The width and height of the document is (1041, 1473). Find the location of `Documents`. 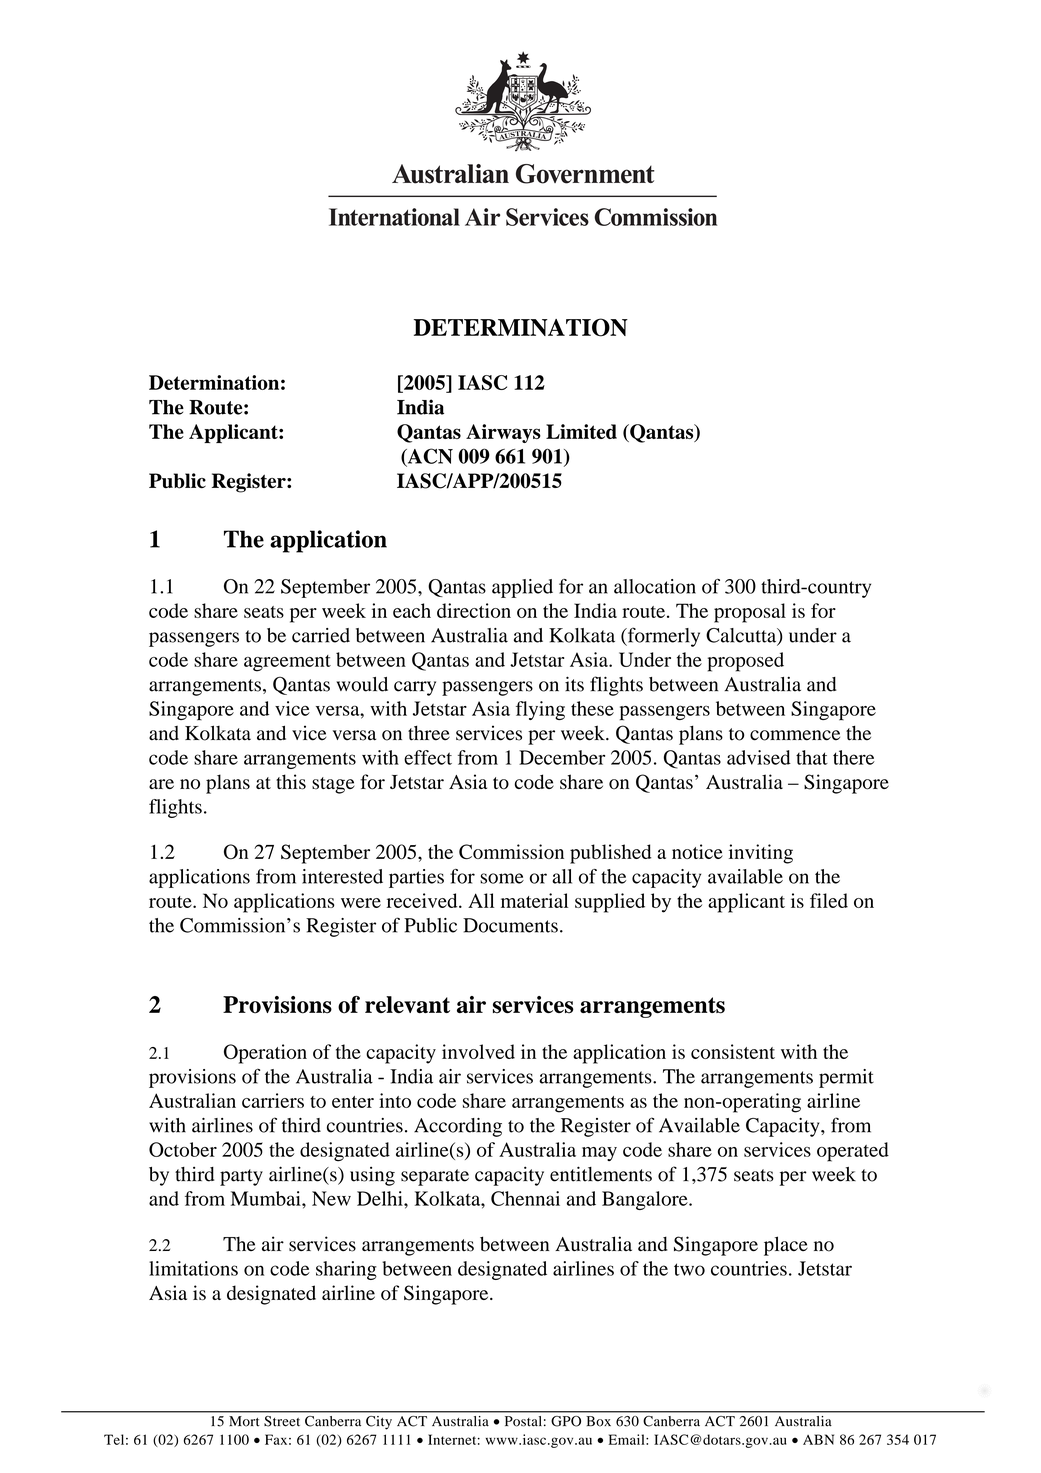

Documents is located at coordinates (510, 925).
